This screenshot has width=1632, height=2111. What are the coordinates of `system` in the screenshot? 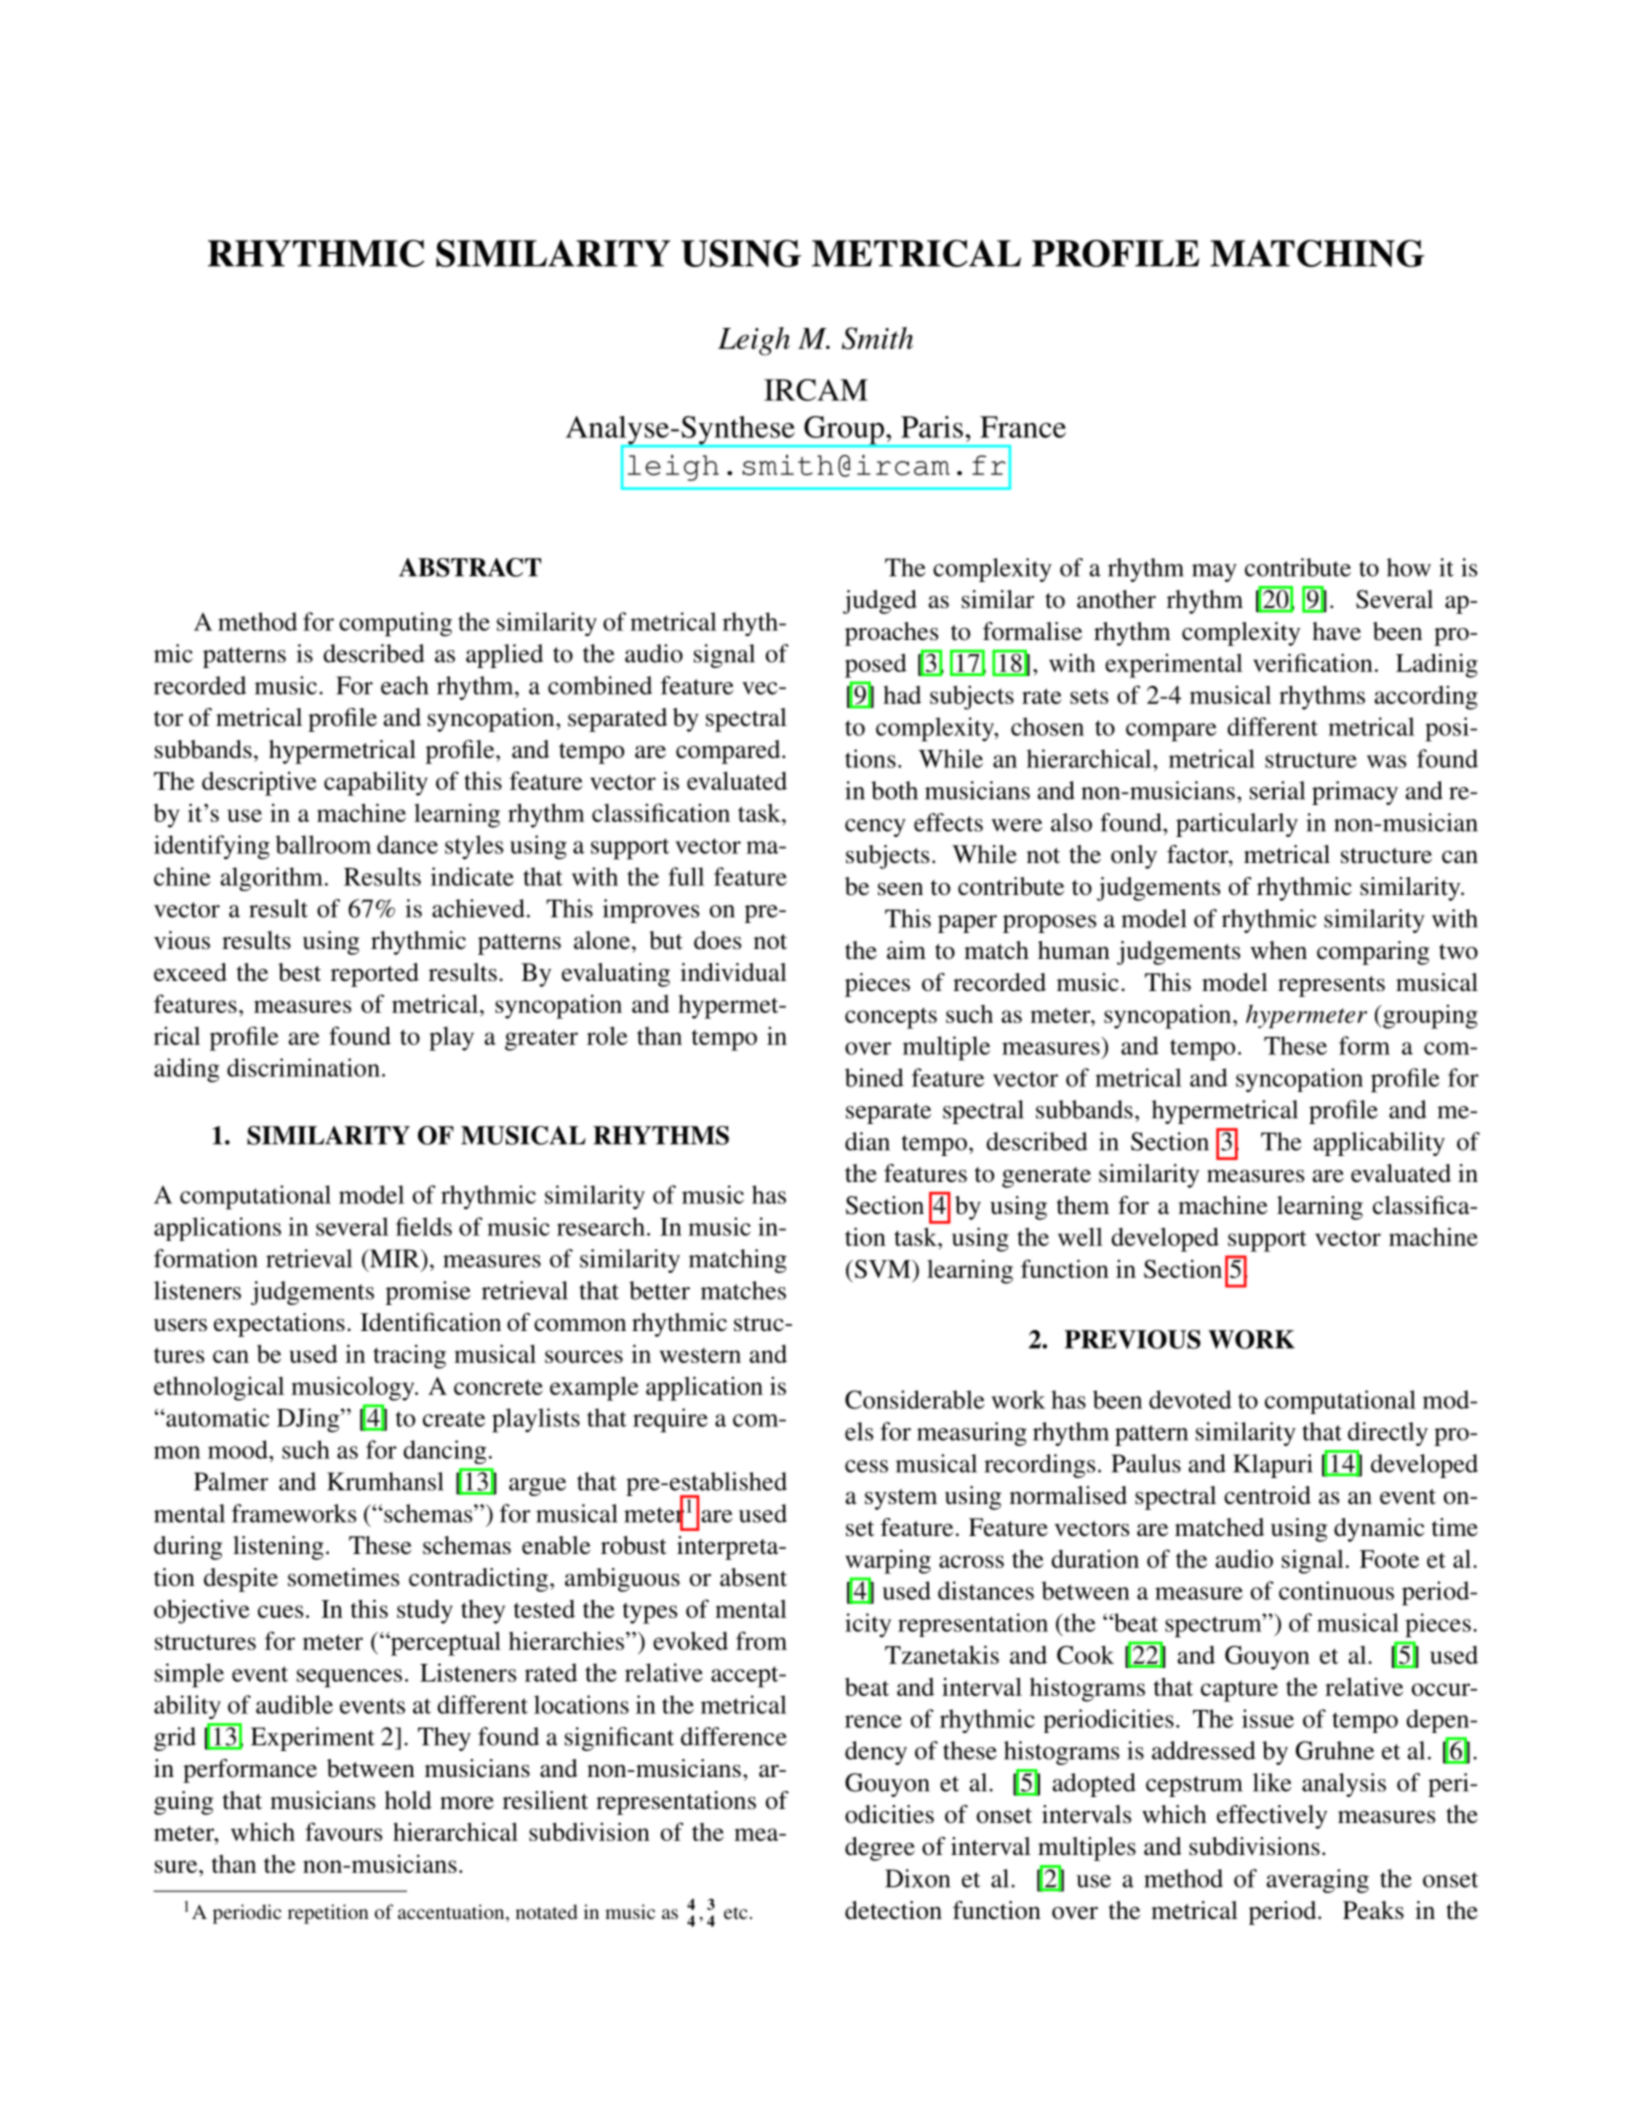 It's located at (901, 1499).
